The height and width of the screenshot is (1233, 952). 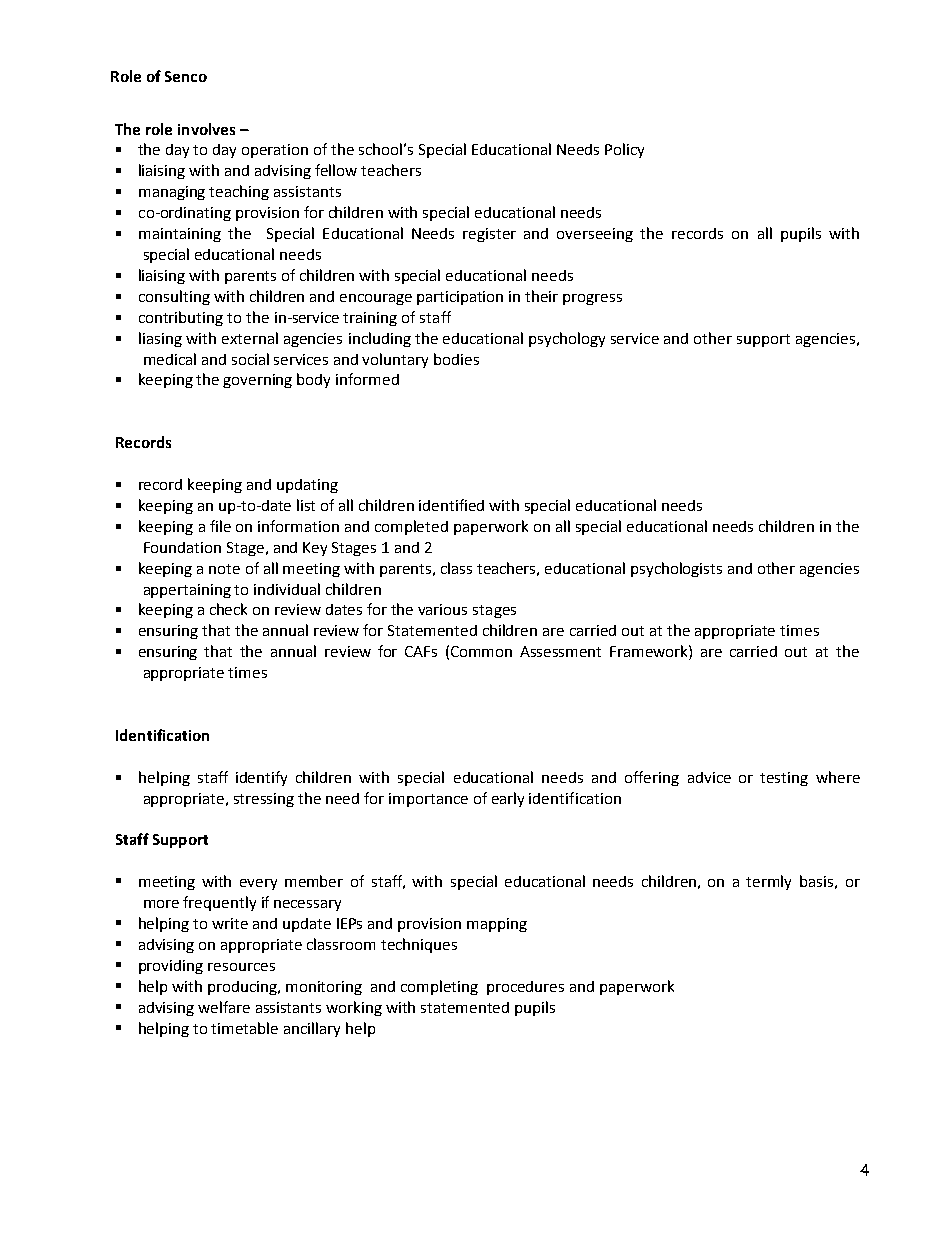 What do you see at coordinates (257, 381) in the screenshot?
I see `governing` at bounding box center [257, 381].
